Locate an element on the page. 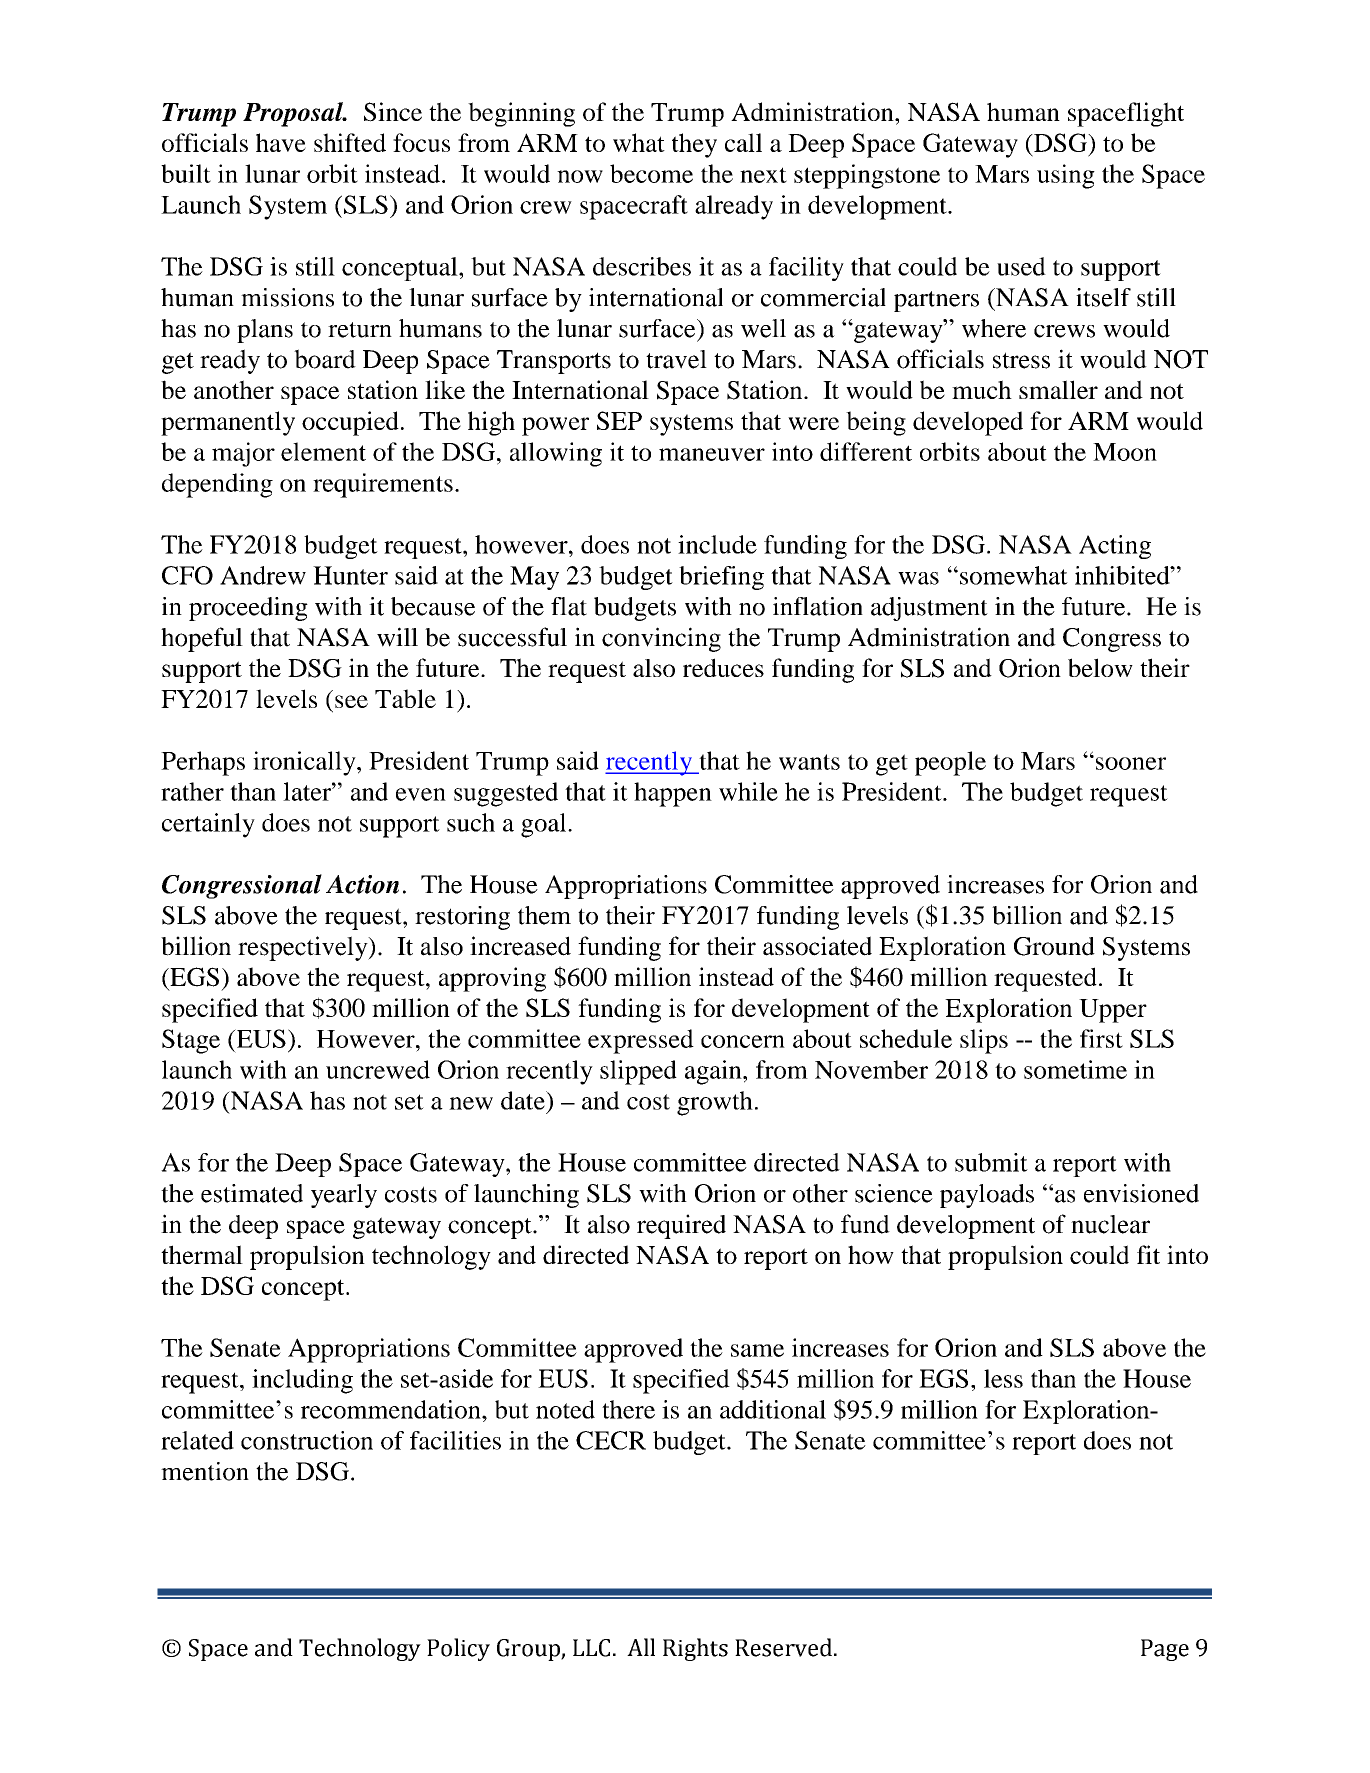 This document has height=1773, width=1370. have is located at coordinates (281, 142).
